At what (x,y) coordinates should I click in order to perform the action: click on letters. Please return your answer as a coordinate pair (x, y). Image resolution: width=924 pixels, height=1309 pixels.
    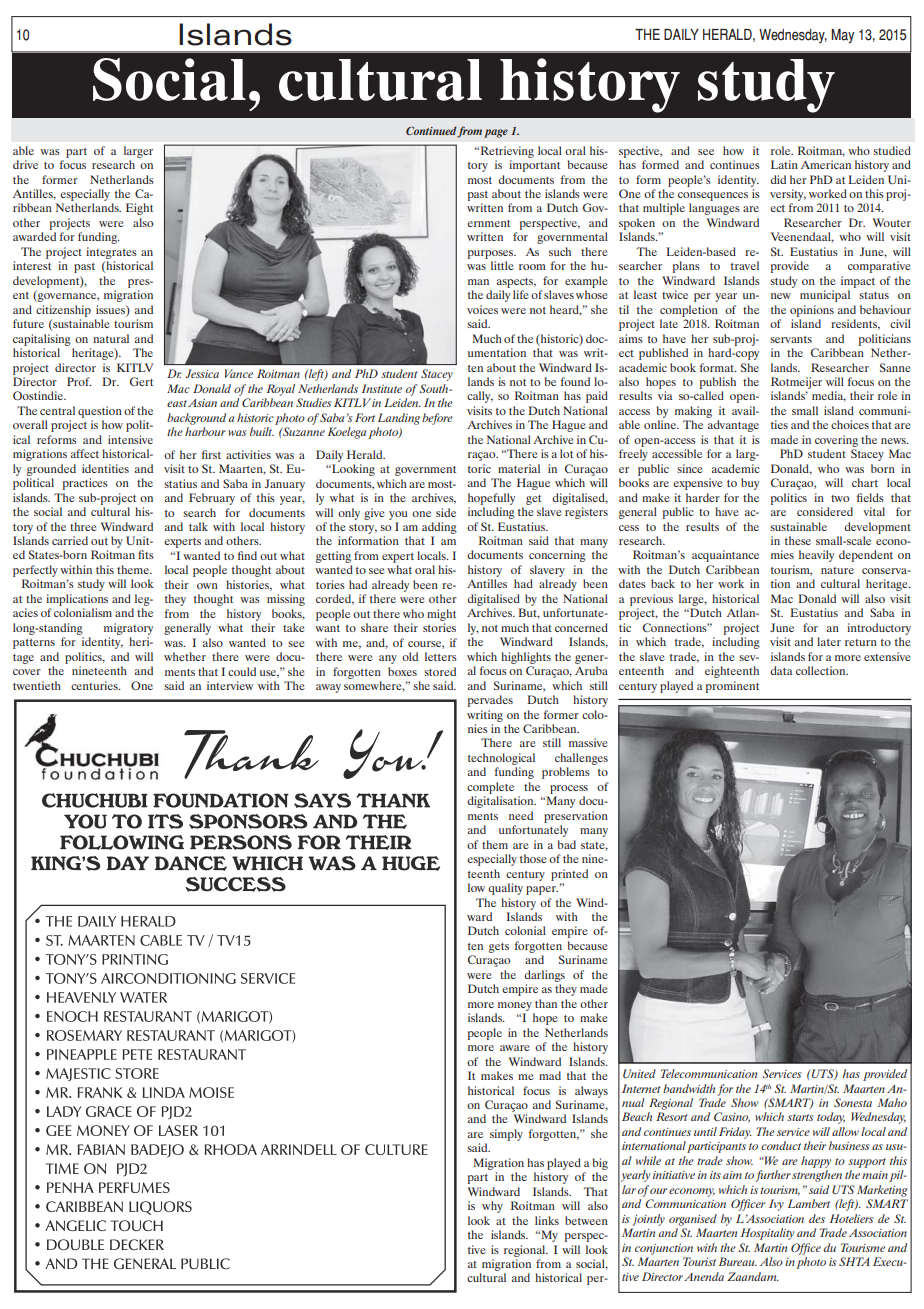
    Looking at the image, I should click on (441, 656).
